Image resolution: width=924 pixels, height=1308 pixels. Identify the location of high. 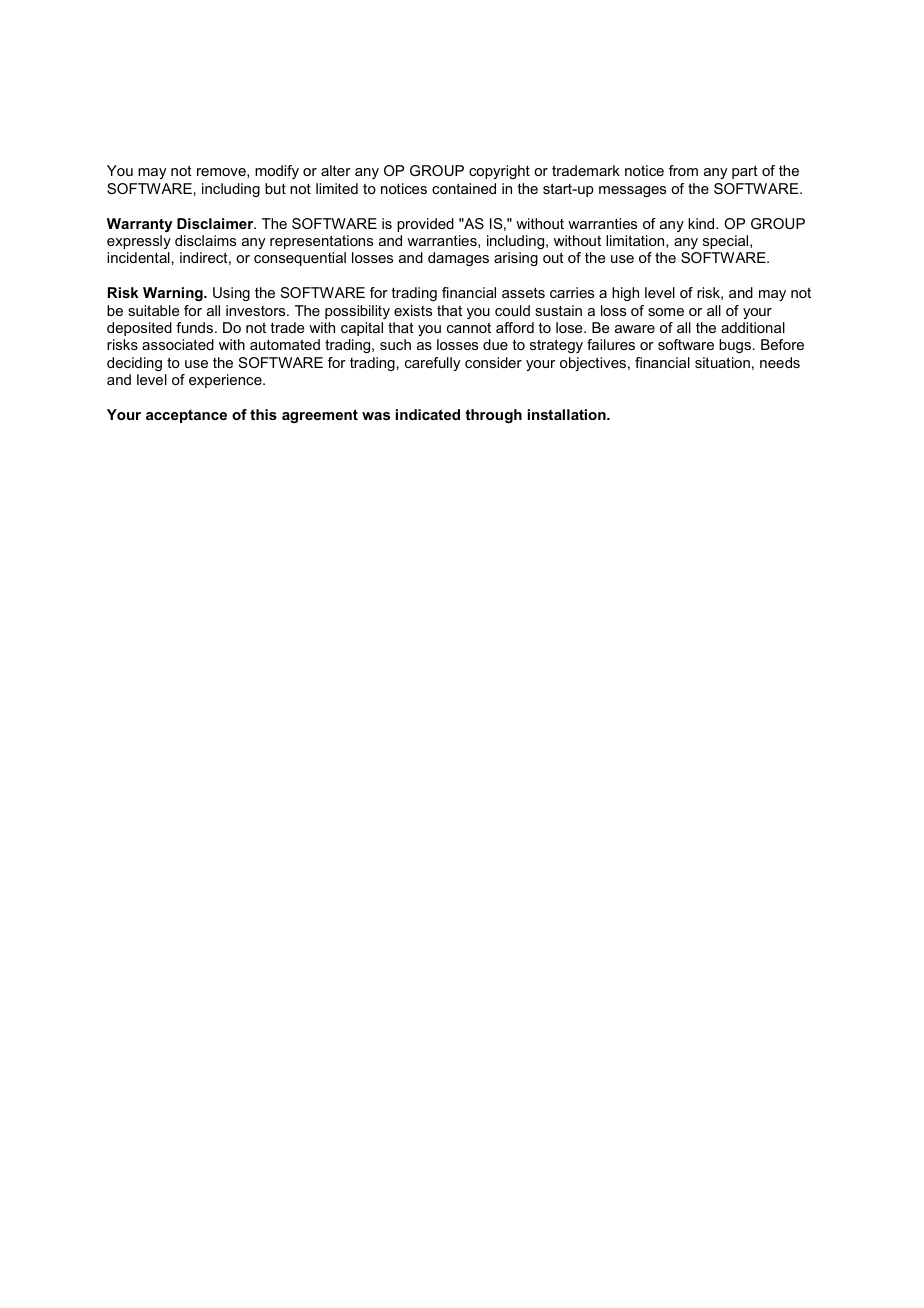
(625, 294).
